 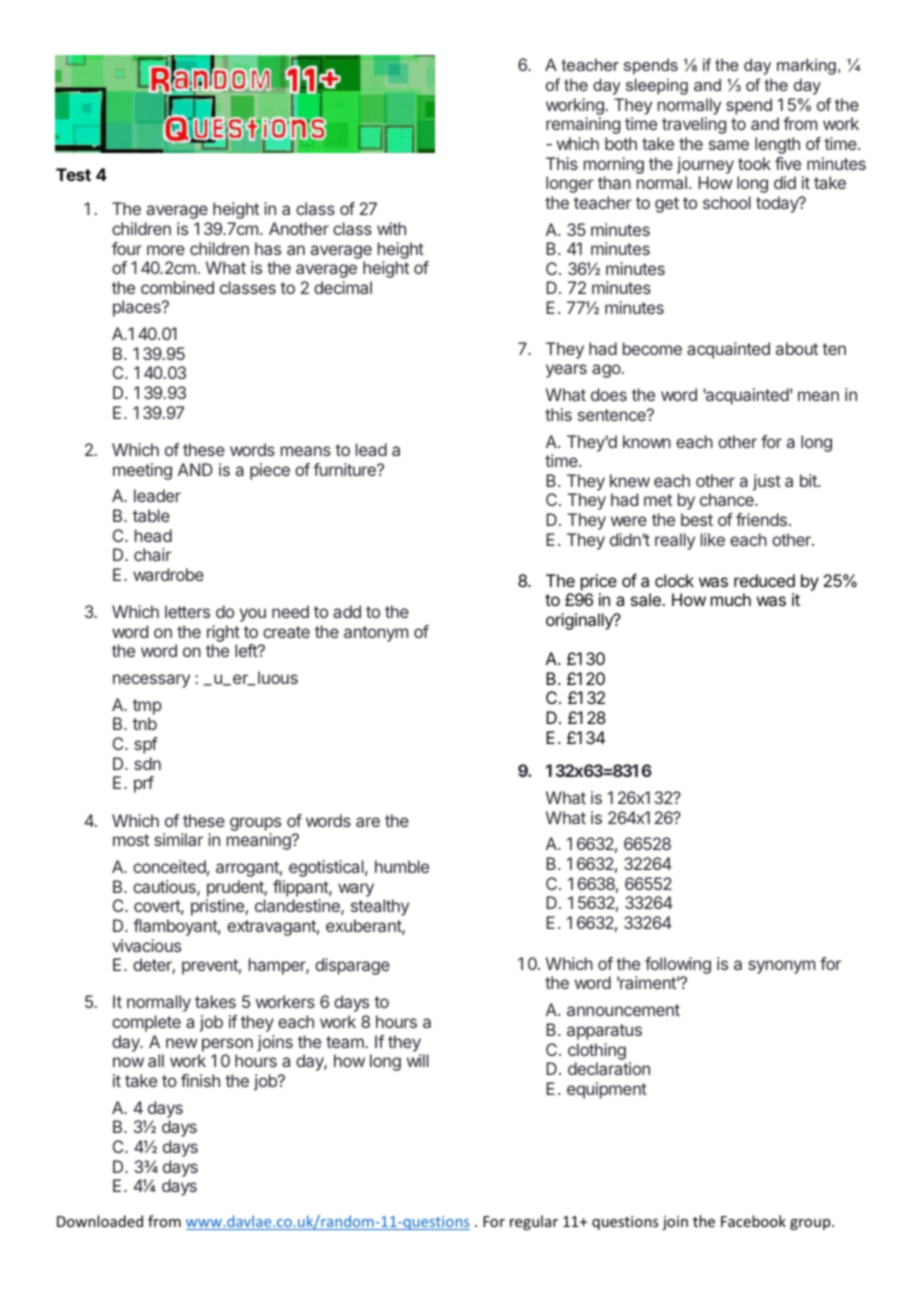 What do you see at coordinates (146, 945) in the screenshot?
I see `vivacious` at bounding box center [146, 945].
